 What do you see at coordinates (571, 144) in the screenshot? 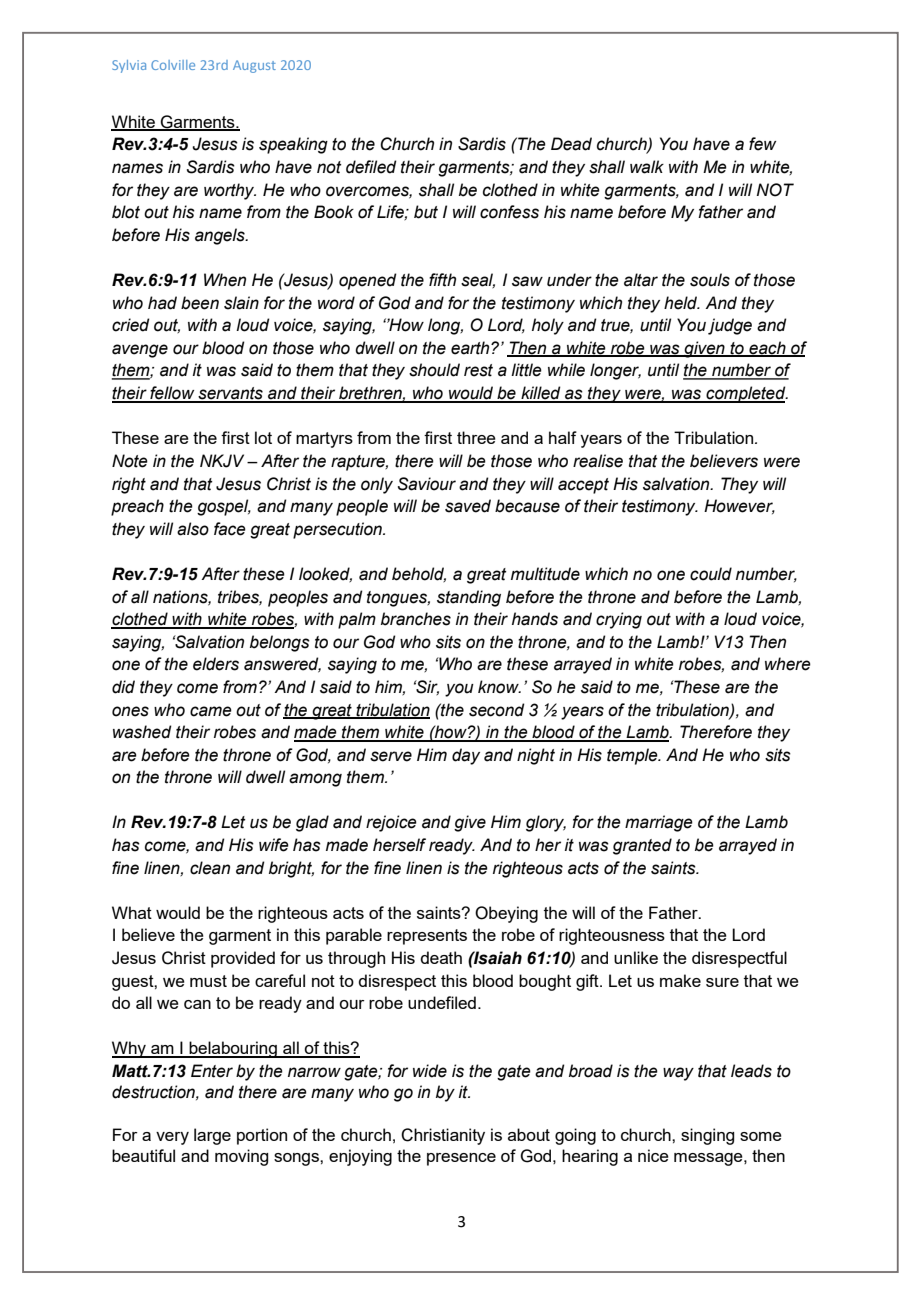
I see `Dead` at bounding box center [571, 144].
